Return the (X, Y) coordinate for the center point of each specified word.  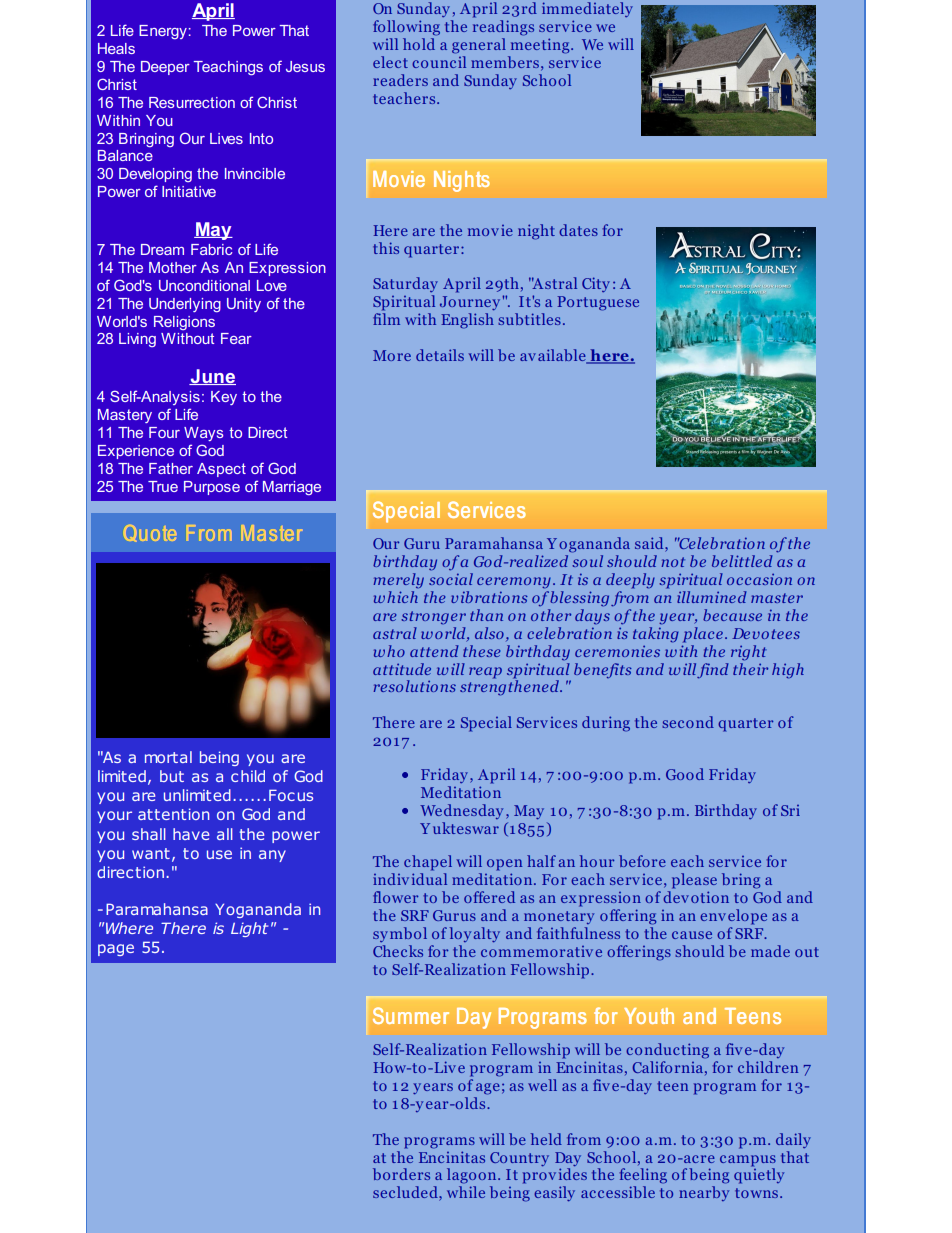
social (451, 577)
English (467, 321)
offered (489, 897)
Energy (163, 32)
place (703, 635)
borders (401, 1174)
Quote (150, 533)
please (694, 881)
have (191, 834)
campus (748, 1161)
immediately (587, 9)
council (439, 62)
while (466, 1192)
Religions (184, 323)
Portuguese (598, 303)
